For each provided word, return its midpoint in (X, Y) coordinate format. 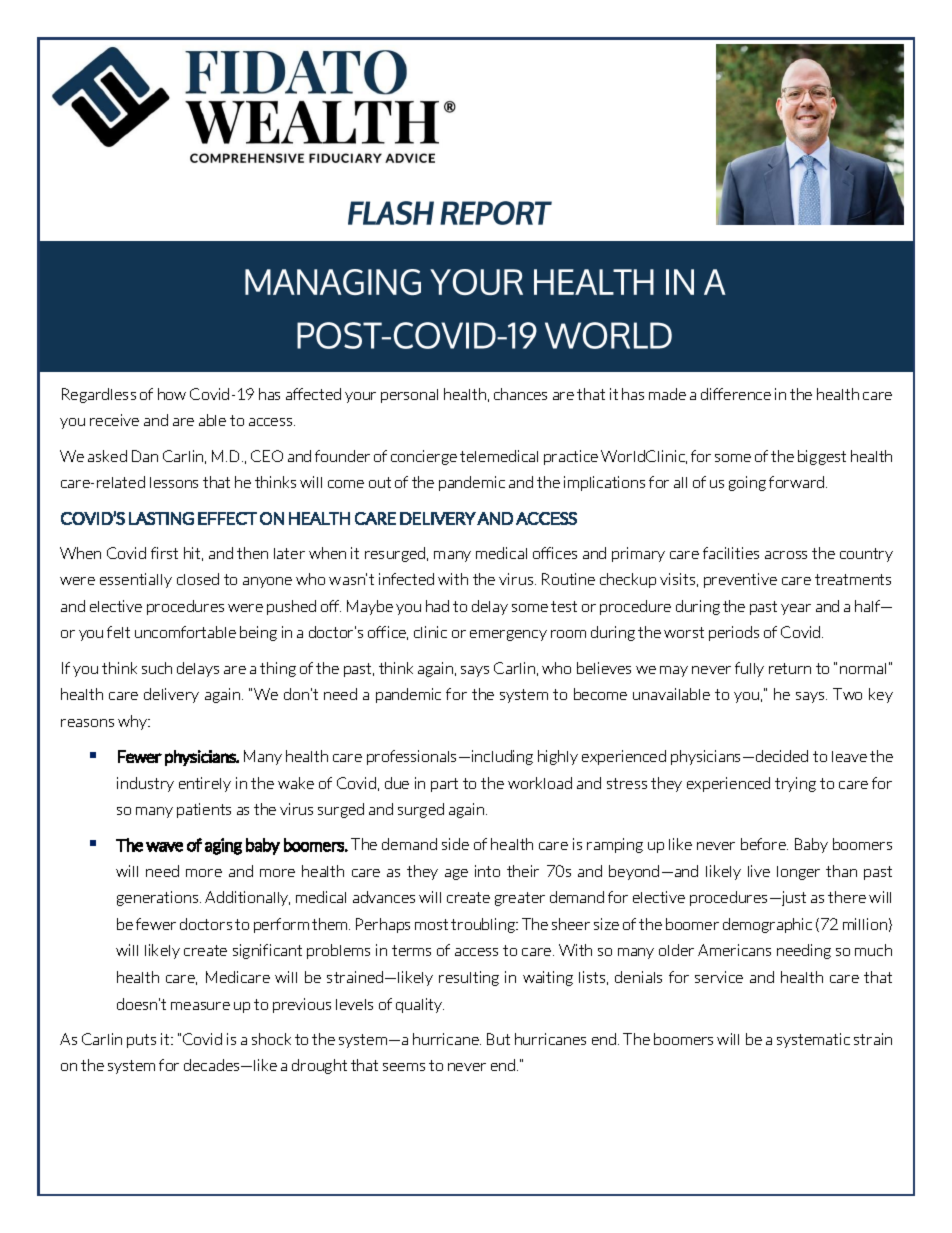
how (172, 394)
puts (141, 1041)
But (498, 1039)
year (796, 609)
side (455, 844)
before (764, 844)
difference (736, 394)
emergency (508, 635)
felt (118, 632)
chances (520, 394)
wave (164, 847)
